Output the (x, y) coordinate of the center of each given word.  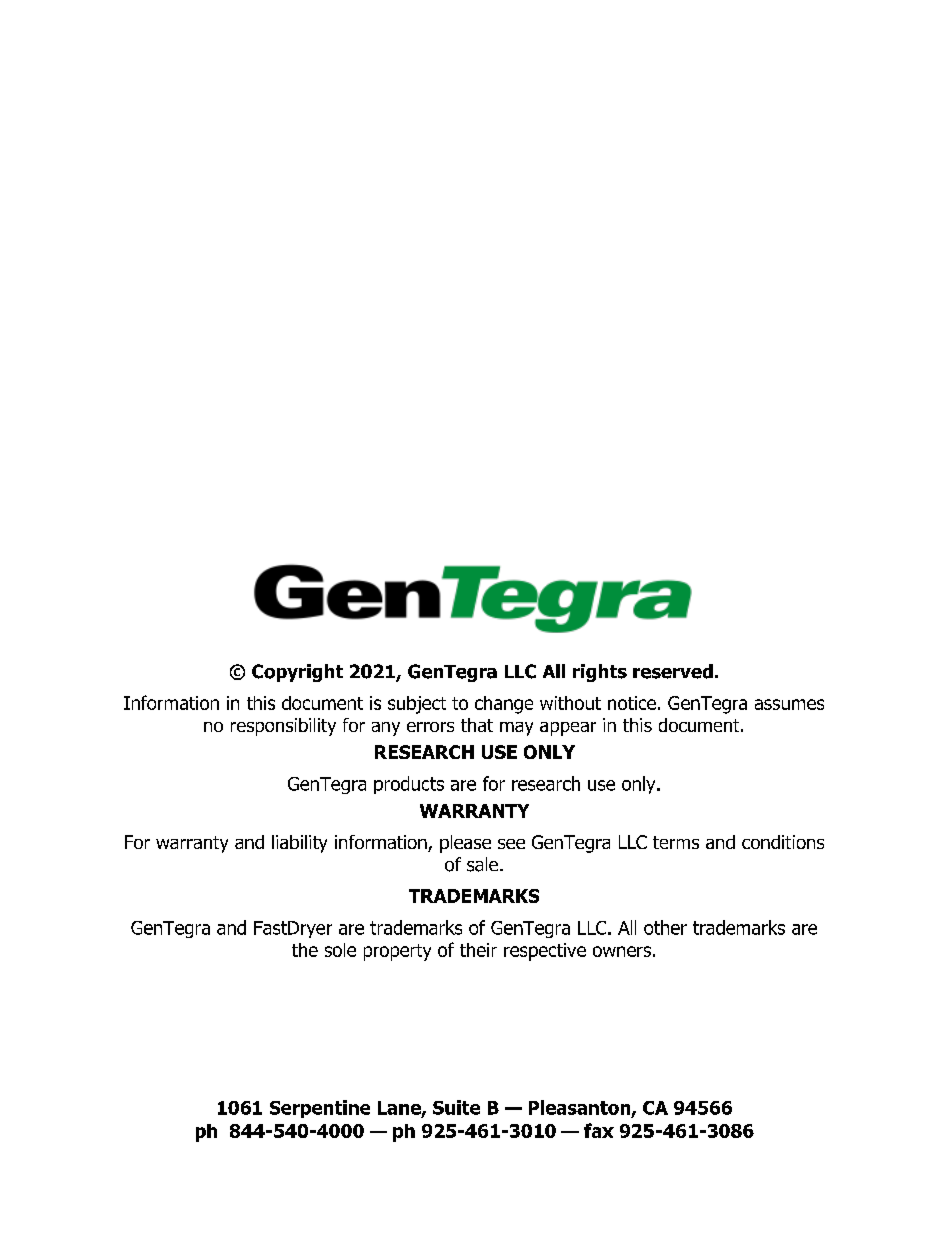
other (665, 927)
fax (599, 1130)
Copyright (297, 673)
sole (340, 950)
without (570, 703)
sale (484, 864)
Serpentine (320, 1109)
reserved (673, 671)
